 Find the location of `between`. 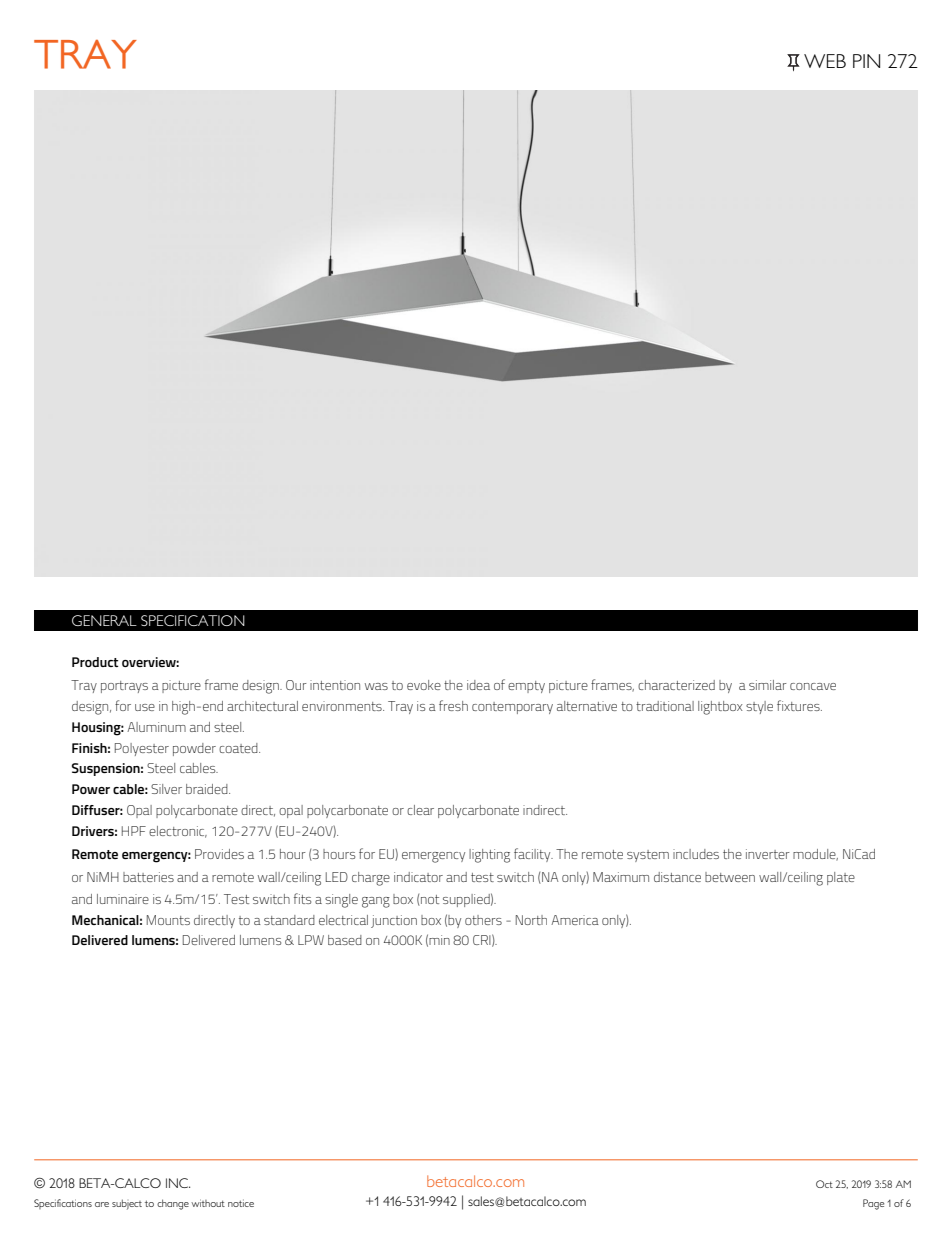

between is located at coordinates (730, 877).
